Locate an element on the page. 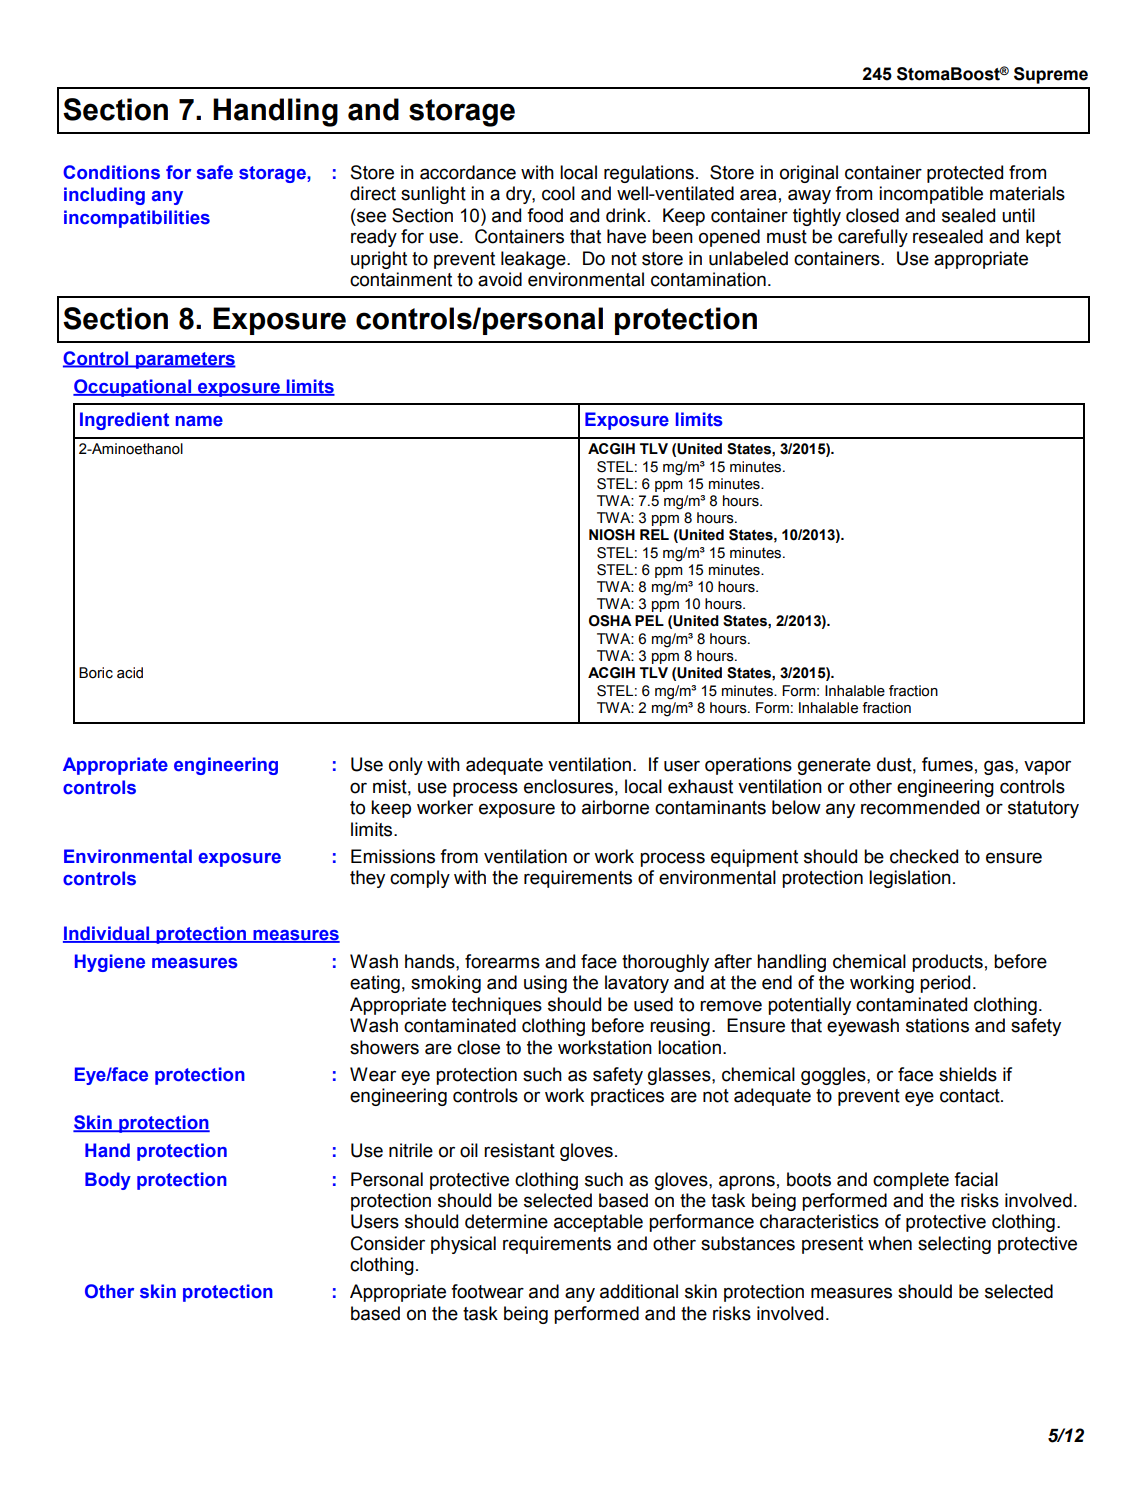  regulations is located at coordinates (649, 174).
